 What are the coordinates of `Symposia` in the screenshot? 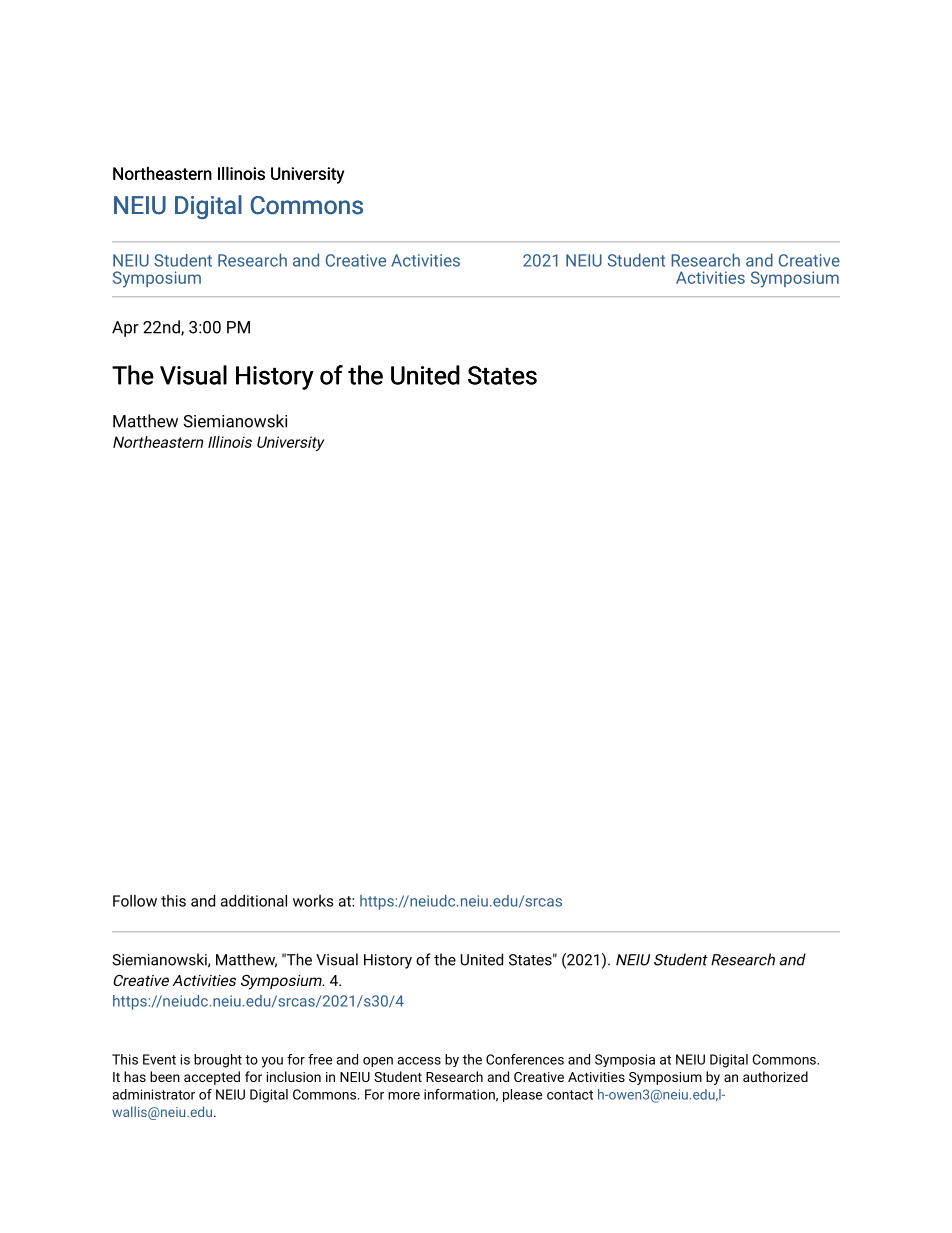 It's located at (625, 1060).
